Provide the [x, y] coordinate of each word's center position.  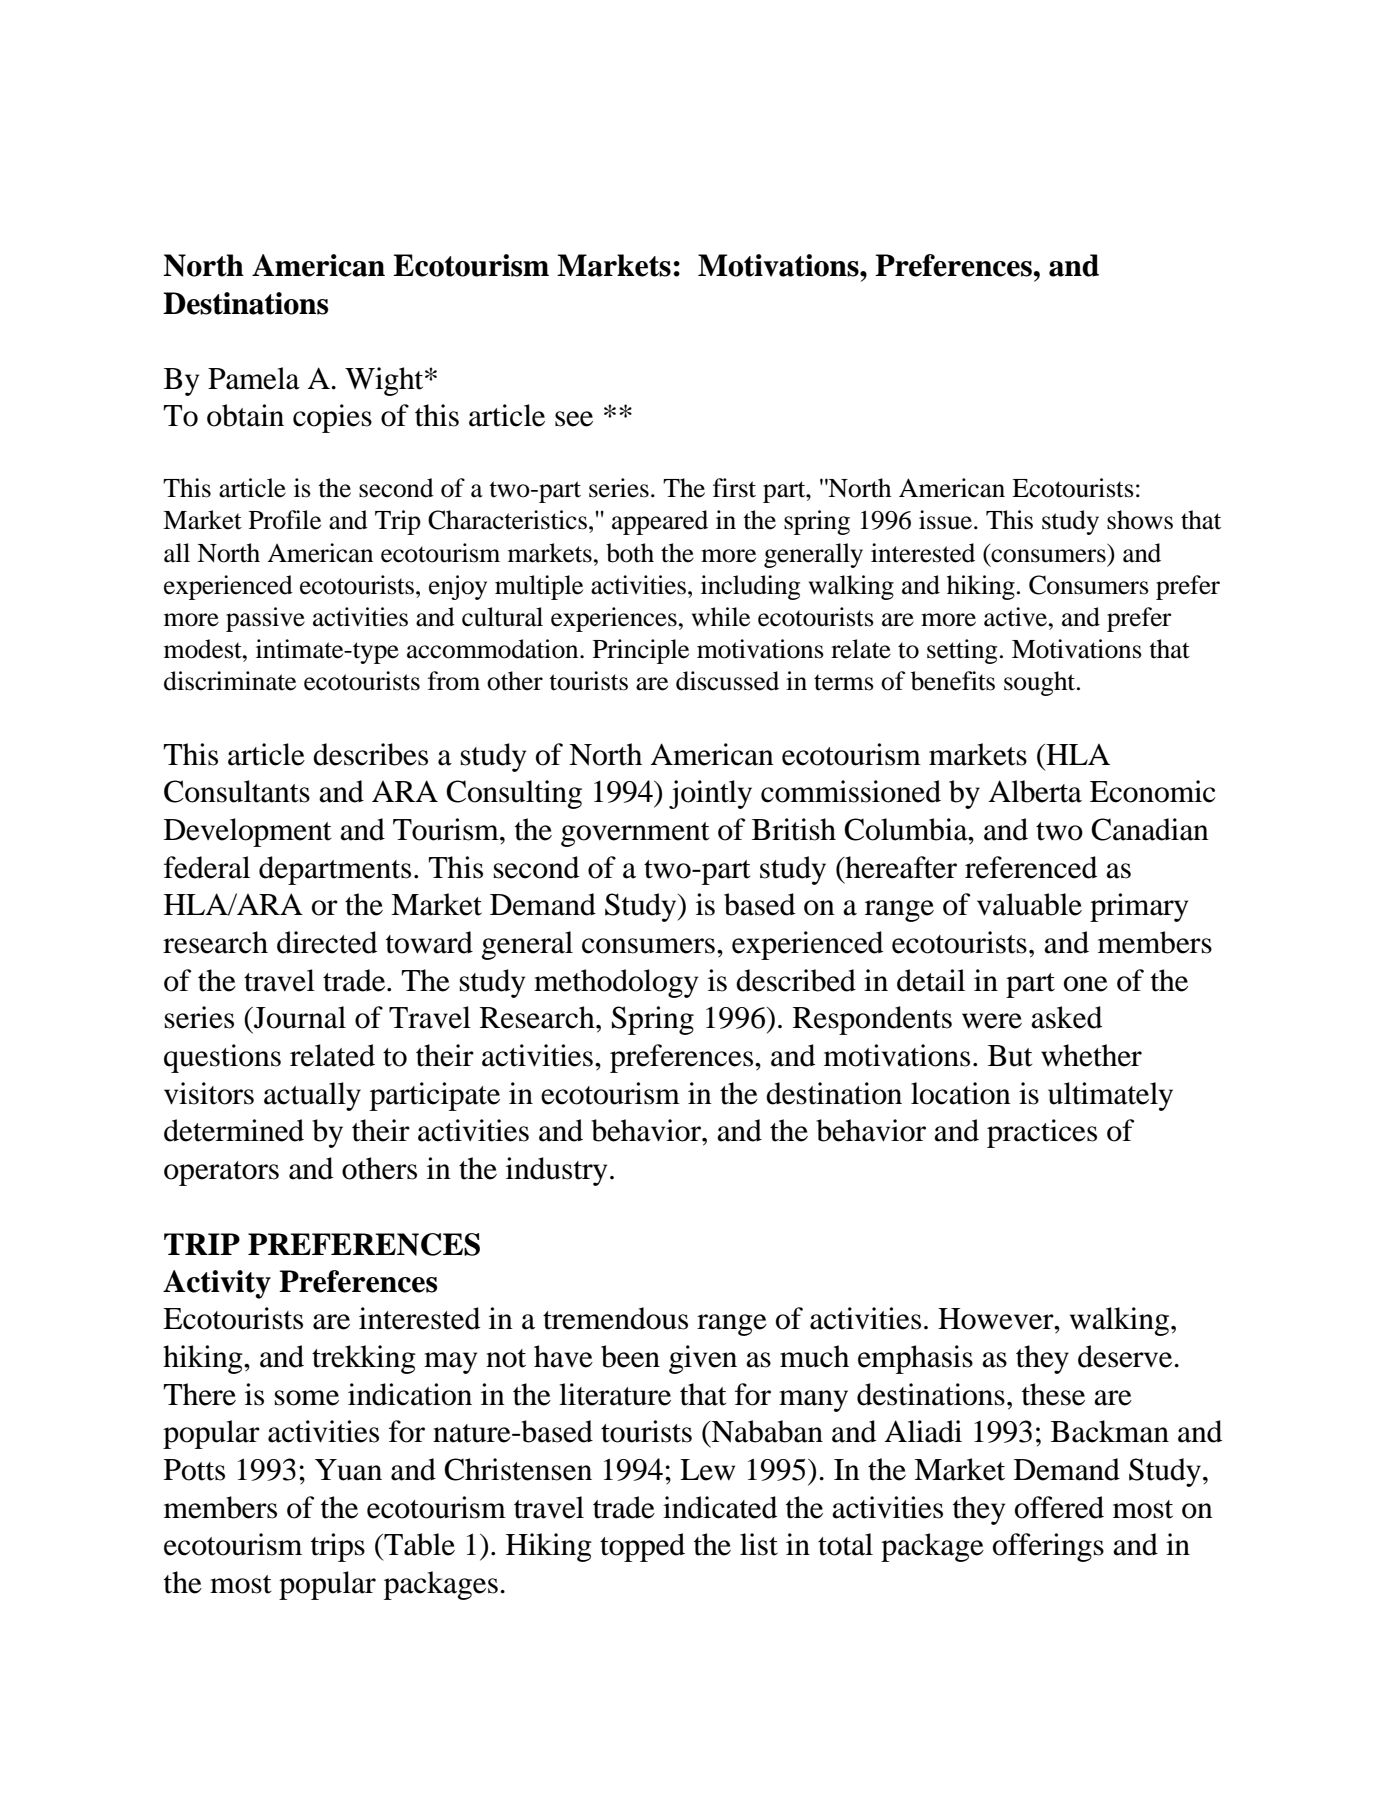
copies [332, 418]
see [574, 419]
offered [1059, 1507]
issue [947, 520]
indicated [720, 1507]
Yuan [348, 1470]
